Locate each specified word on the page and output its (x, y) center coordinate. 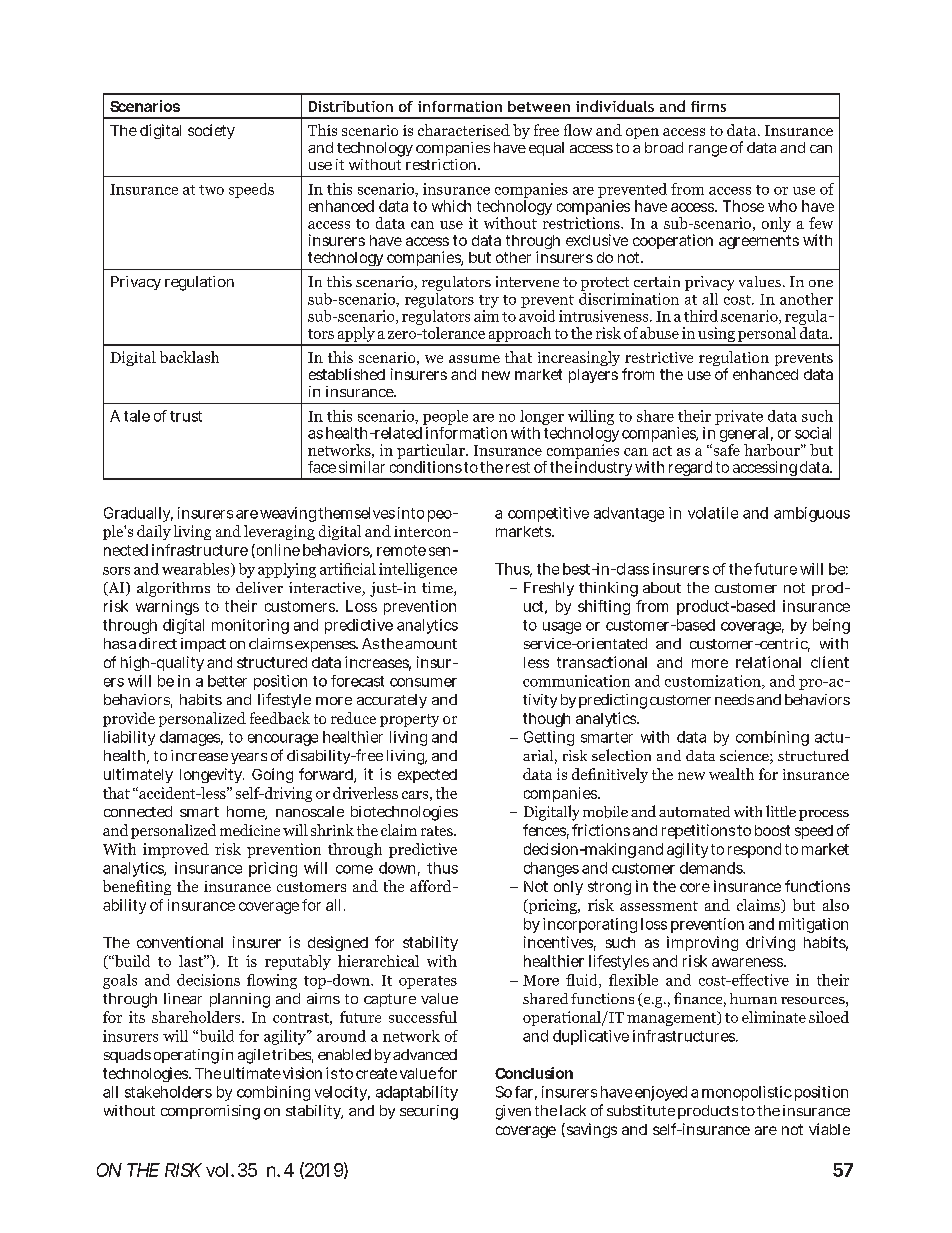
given (513, 1112)
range (708, 151)
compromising (210, 1112)
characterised (464, 130)
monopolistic (747, 1093)
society (211, 131)
